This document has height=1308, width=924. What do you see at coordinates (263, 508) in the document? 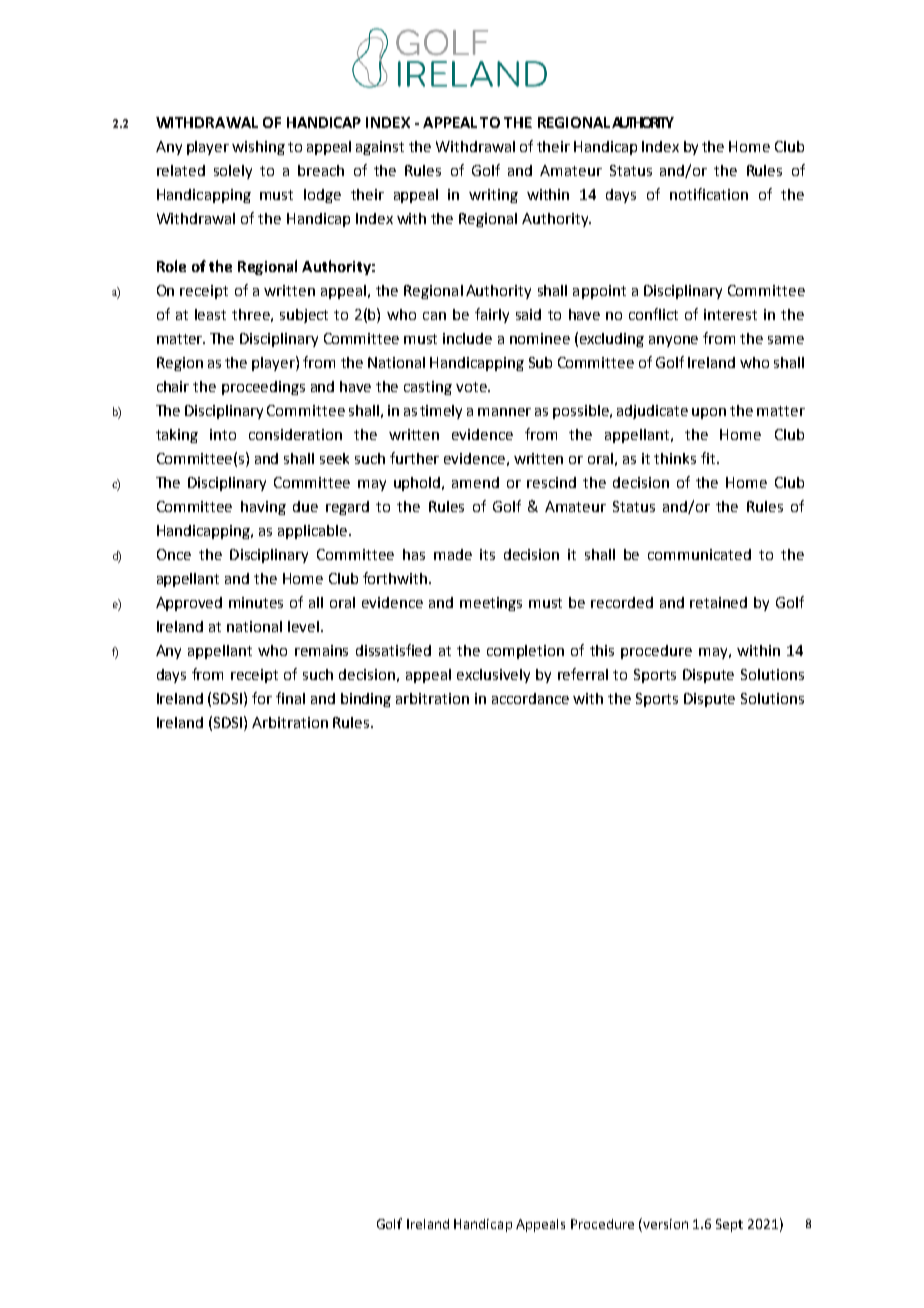
I see `having` at bounding box center [263, 508].
